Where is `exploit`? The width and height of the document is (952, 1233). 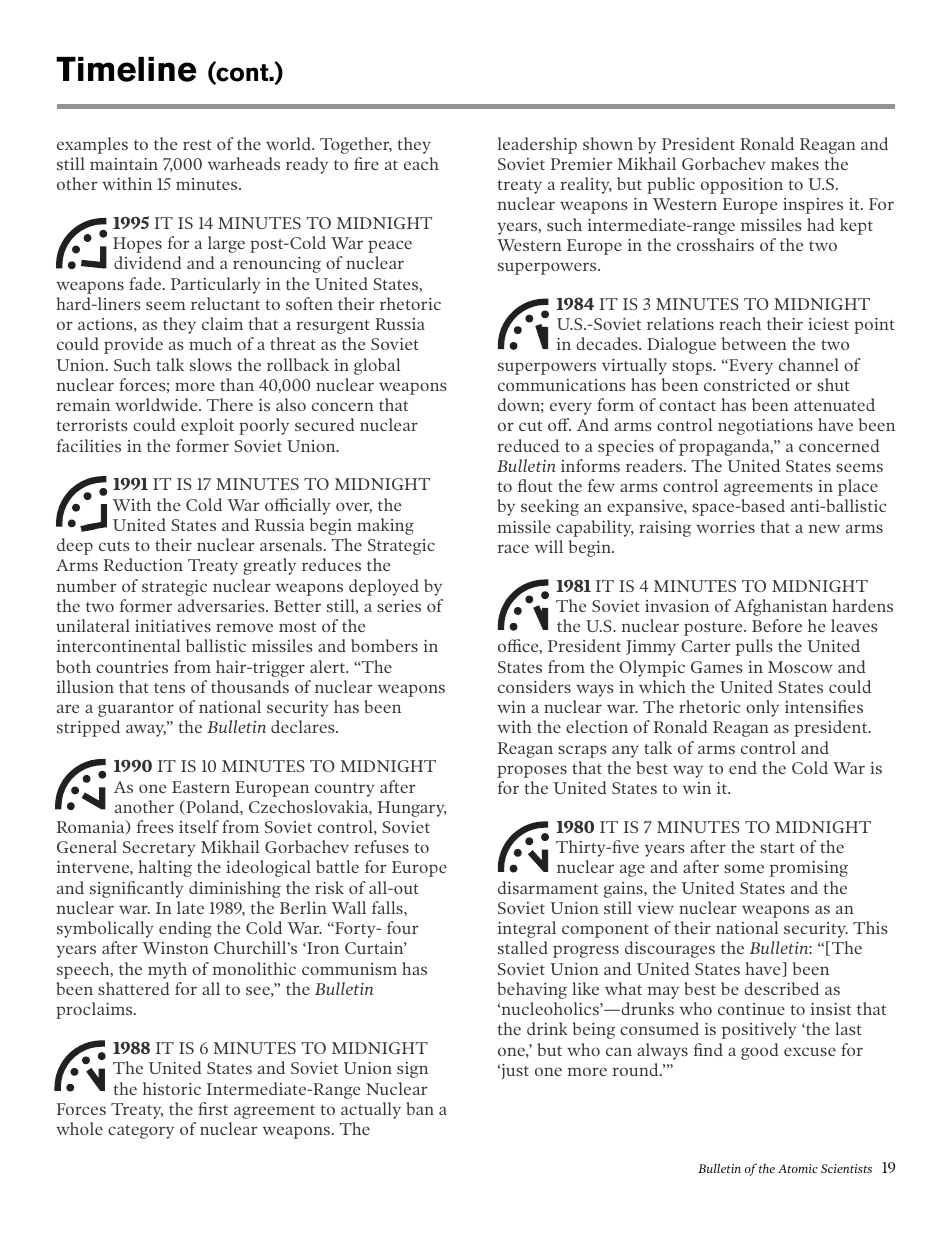 exploit is located at coordinates (207, 426).
